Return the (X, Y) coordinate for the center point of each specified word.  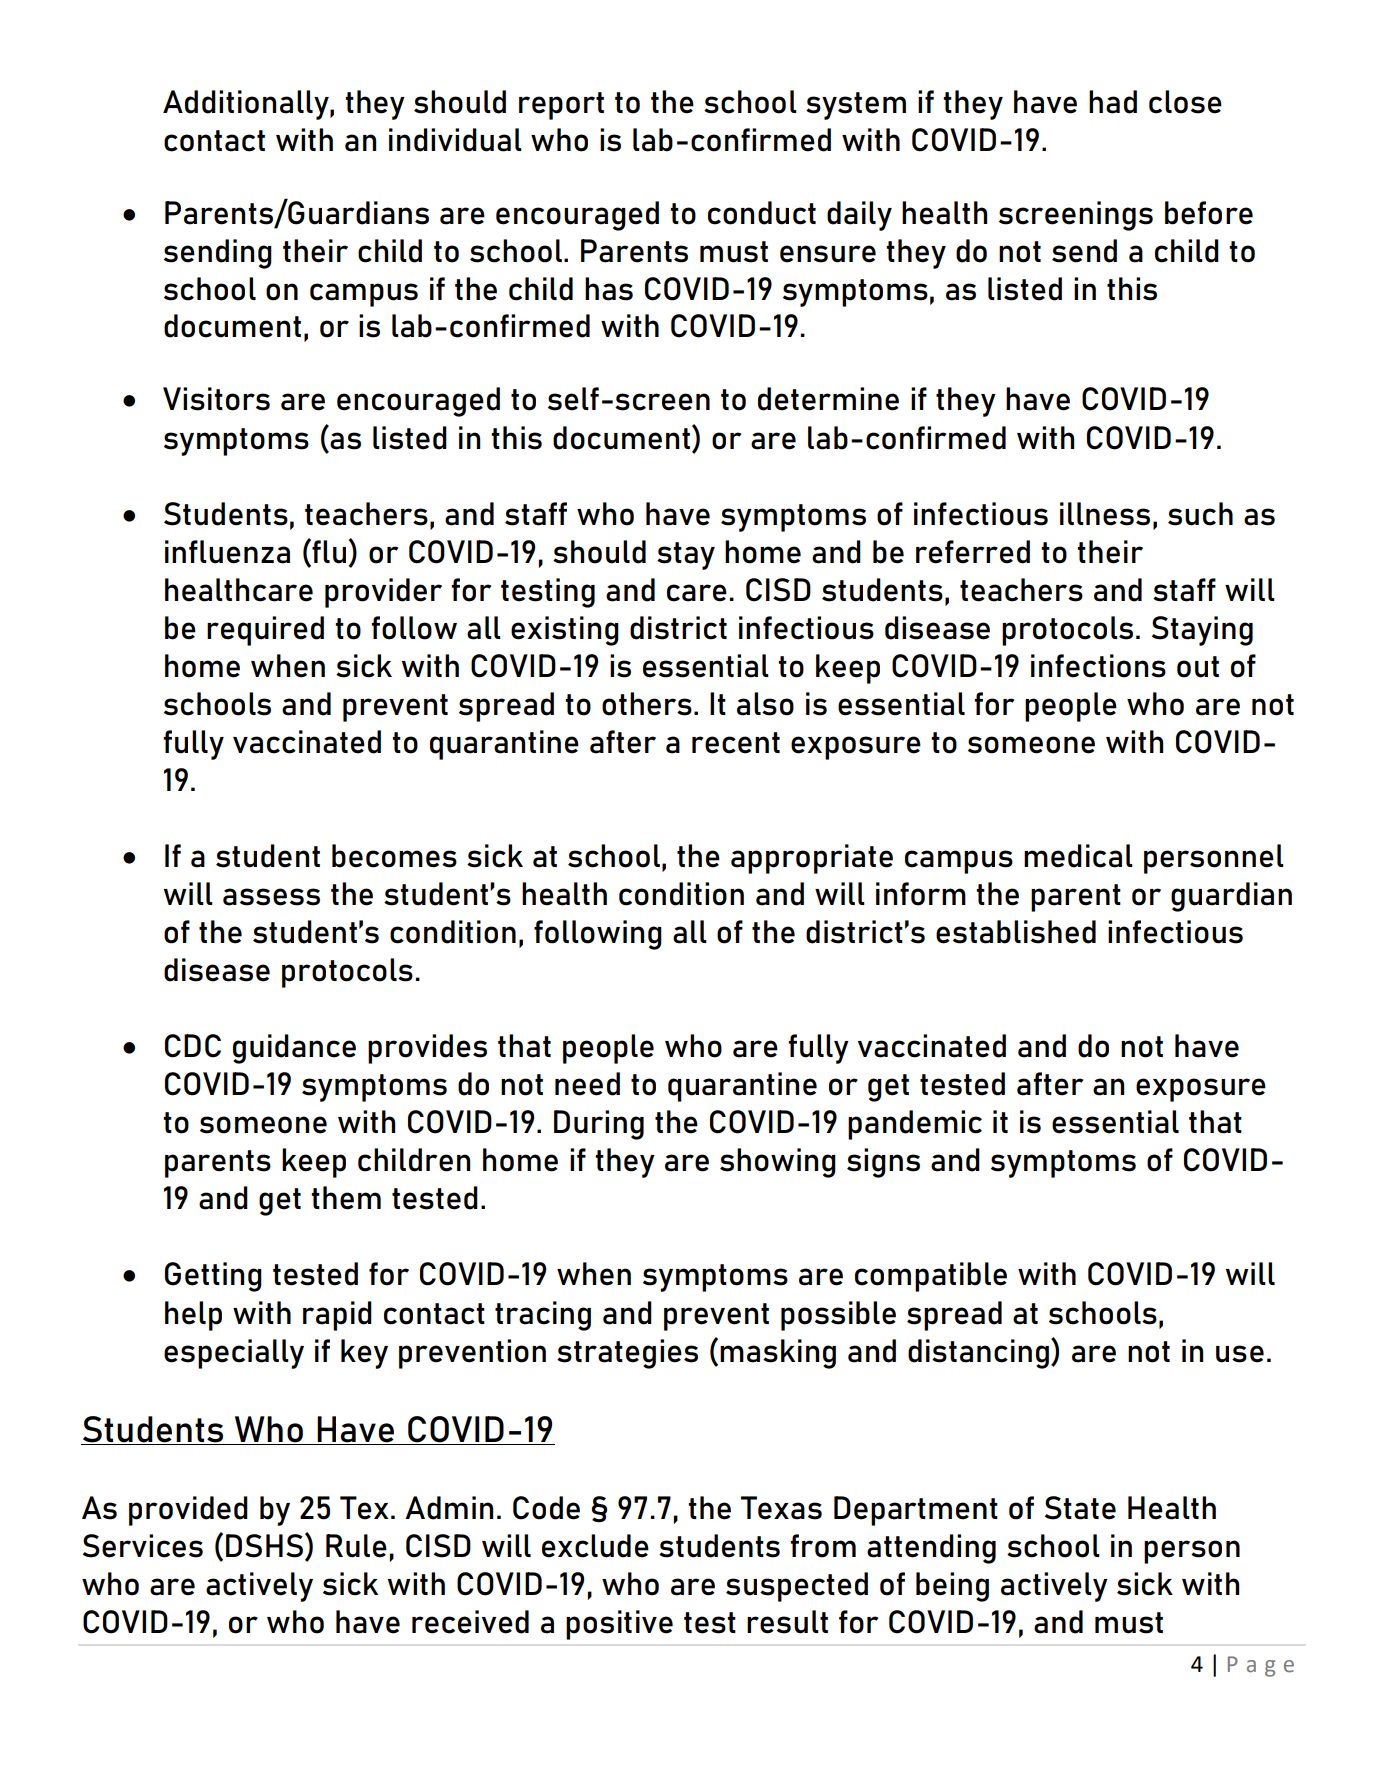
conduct (762, 213)
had (1113, 102)
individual (455, 140)
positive (619, 1625)
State (1080, 1508)
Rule (356, 1546)
